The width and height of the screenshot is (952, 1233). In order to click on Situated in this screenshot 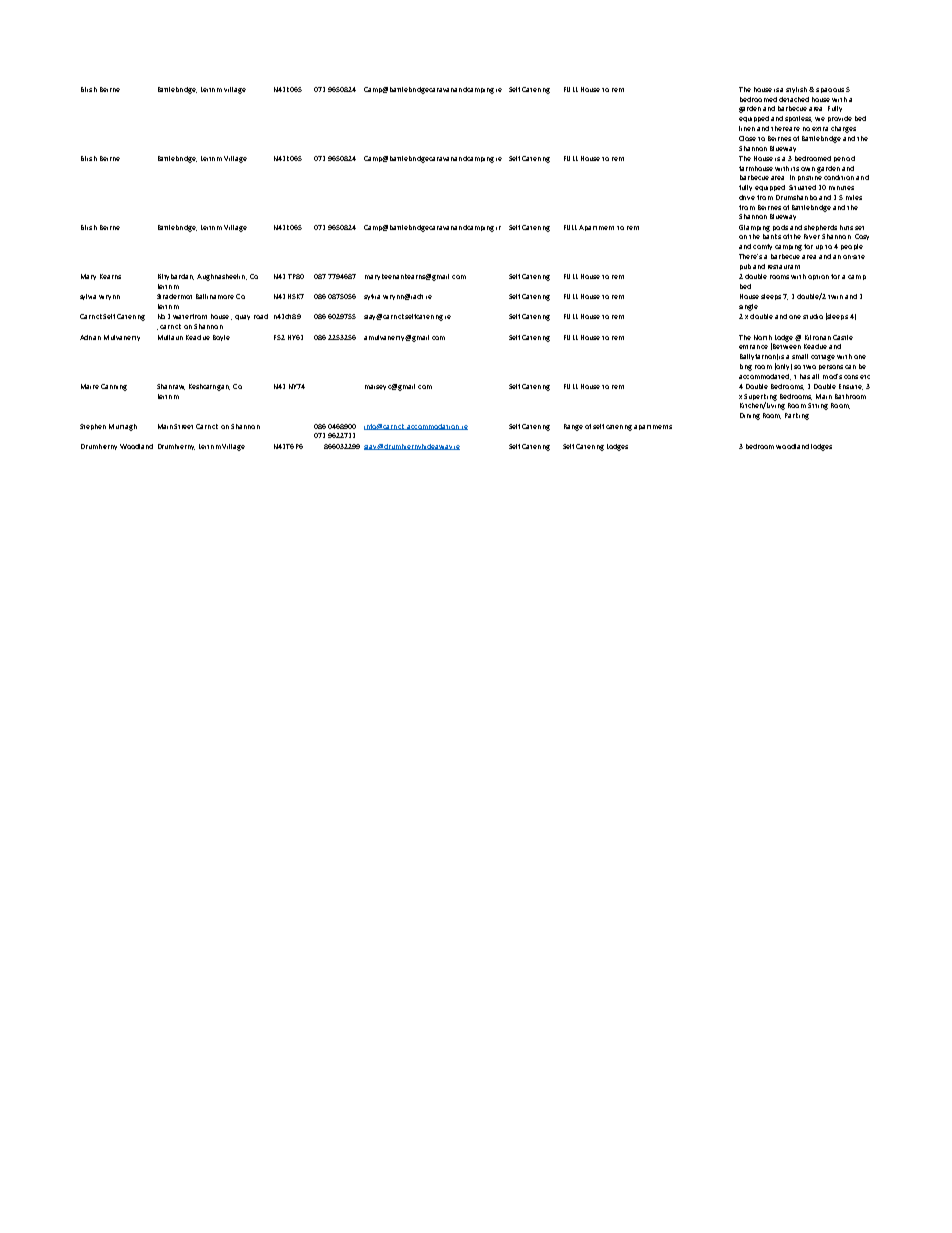, I will do `click(802, 187)`.
